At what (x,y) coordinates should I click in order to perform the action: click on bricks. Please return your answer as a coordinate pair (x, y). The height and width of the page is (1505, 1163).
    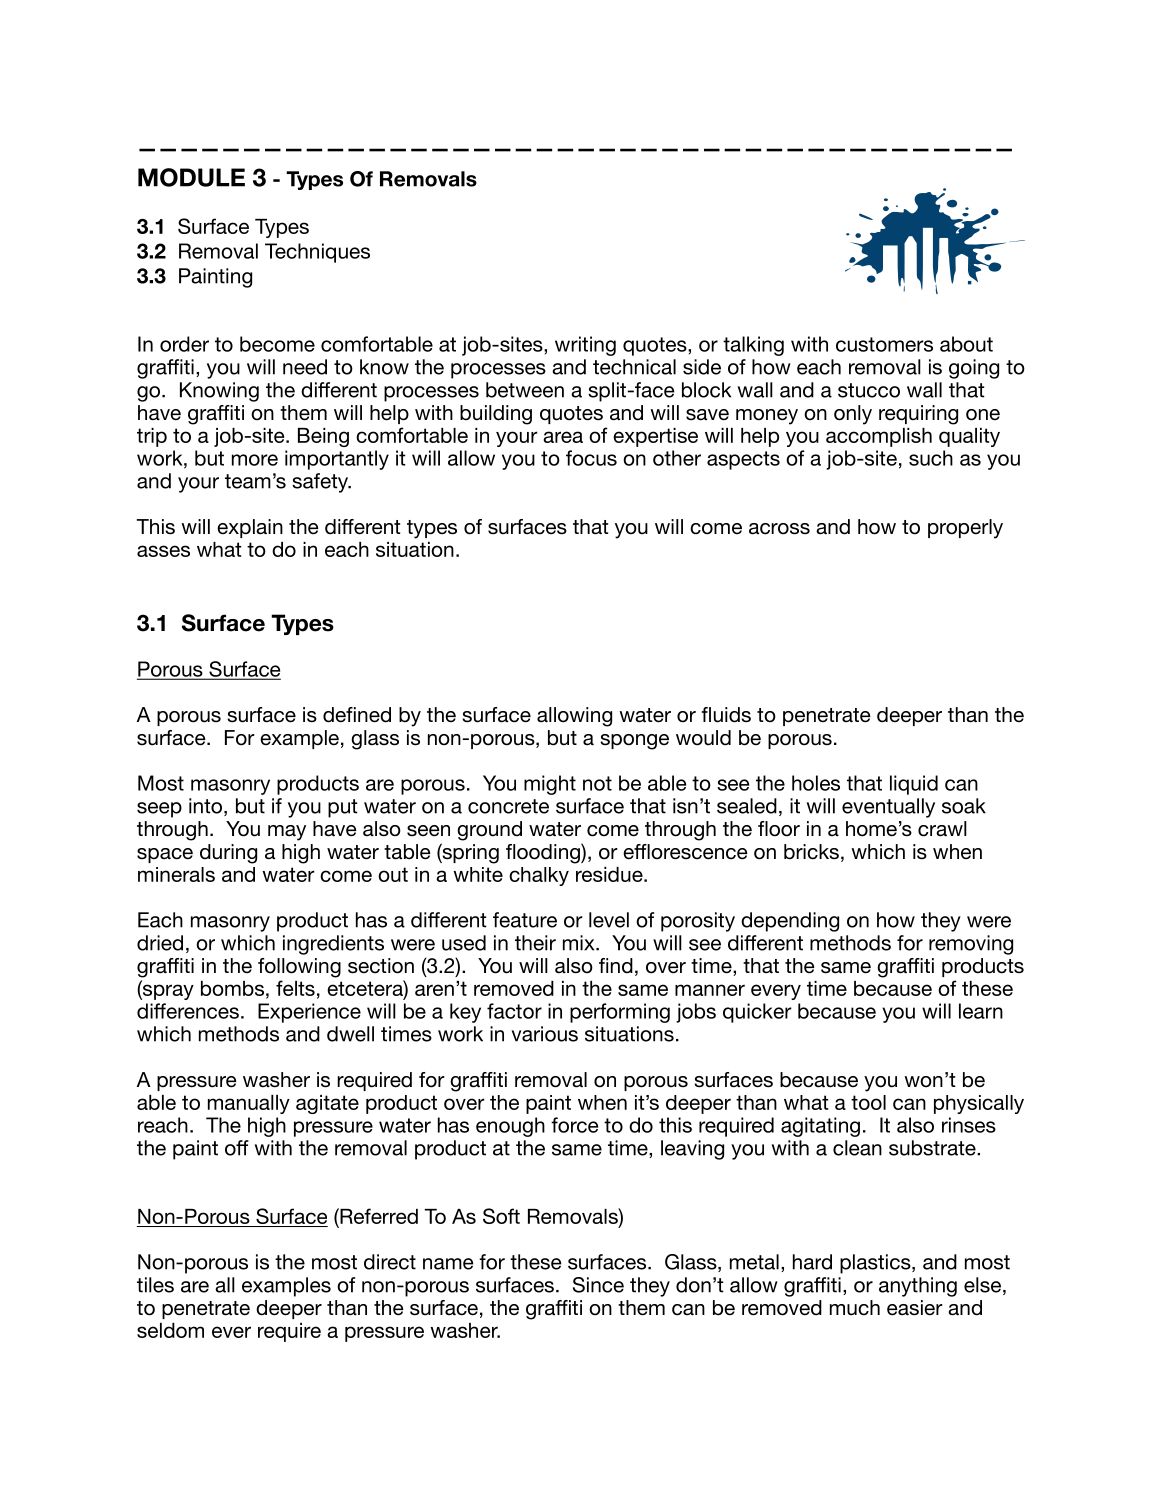
    Looking at the image, I should click on (811, 852).
